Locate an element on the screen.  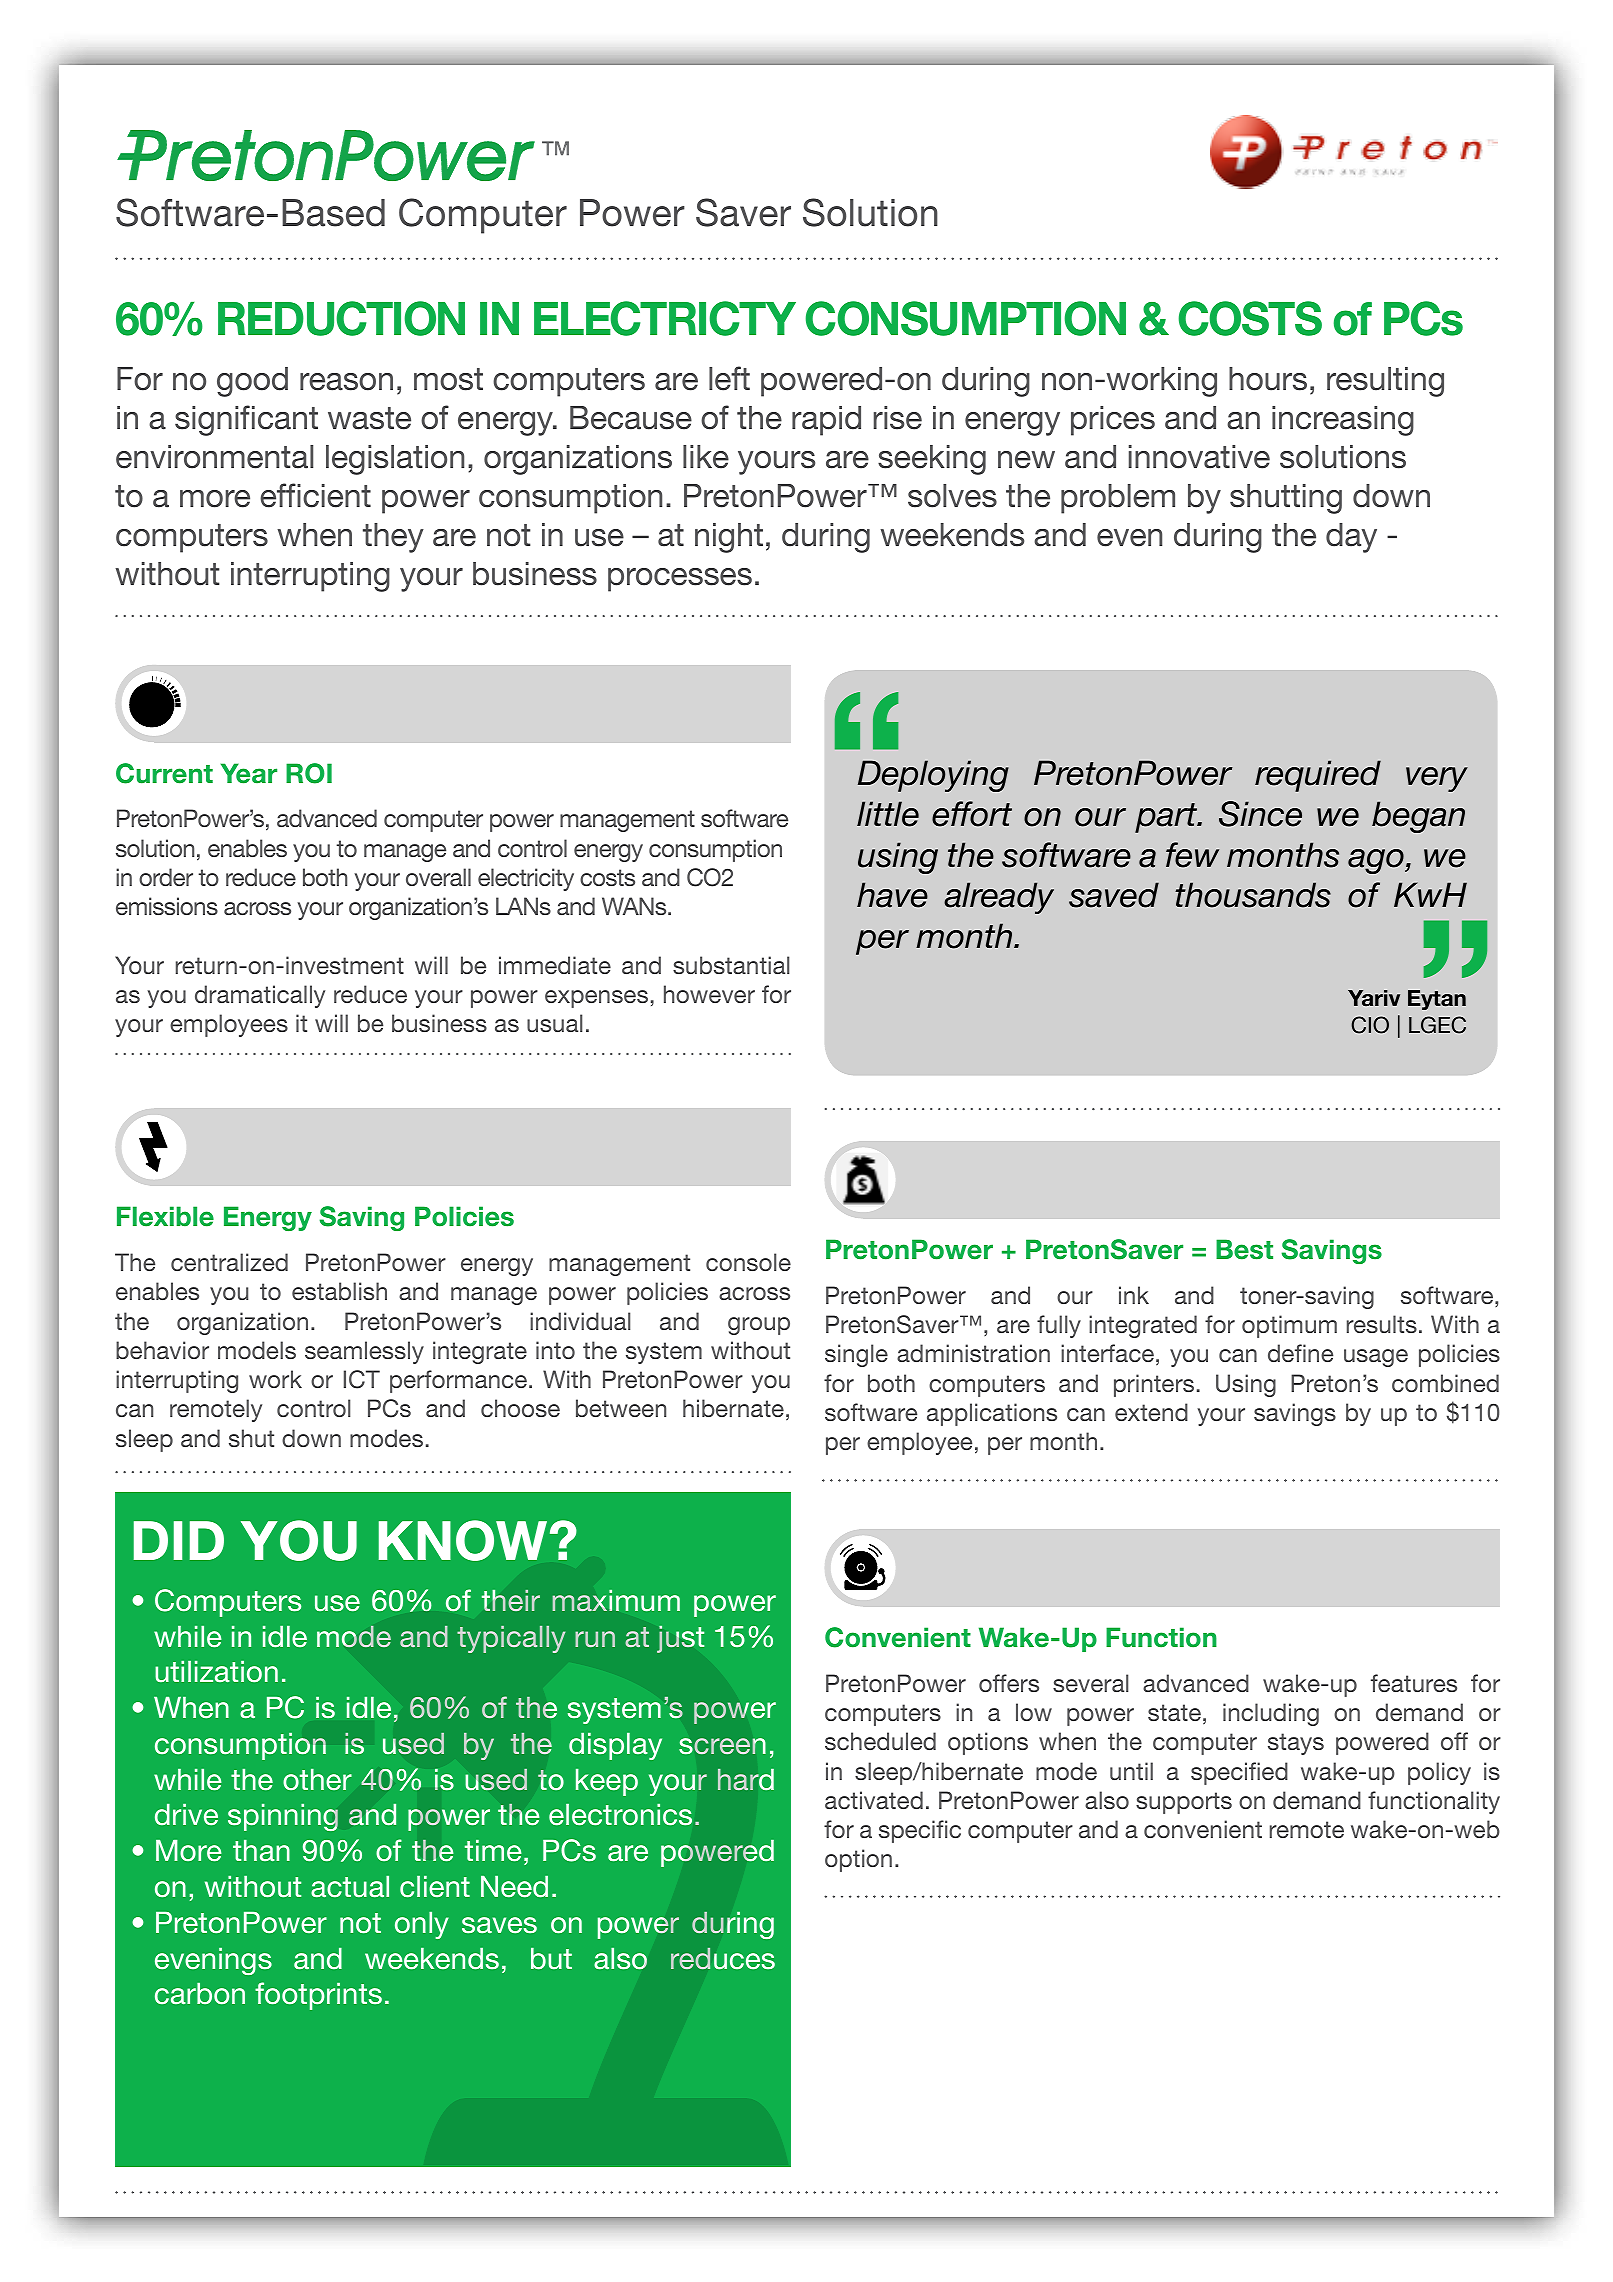
hours is located at coordinates (1268, 379).
